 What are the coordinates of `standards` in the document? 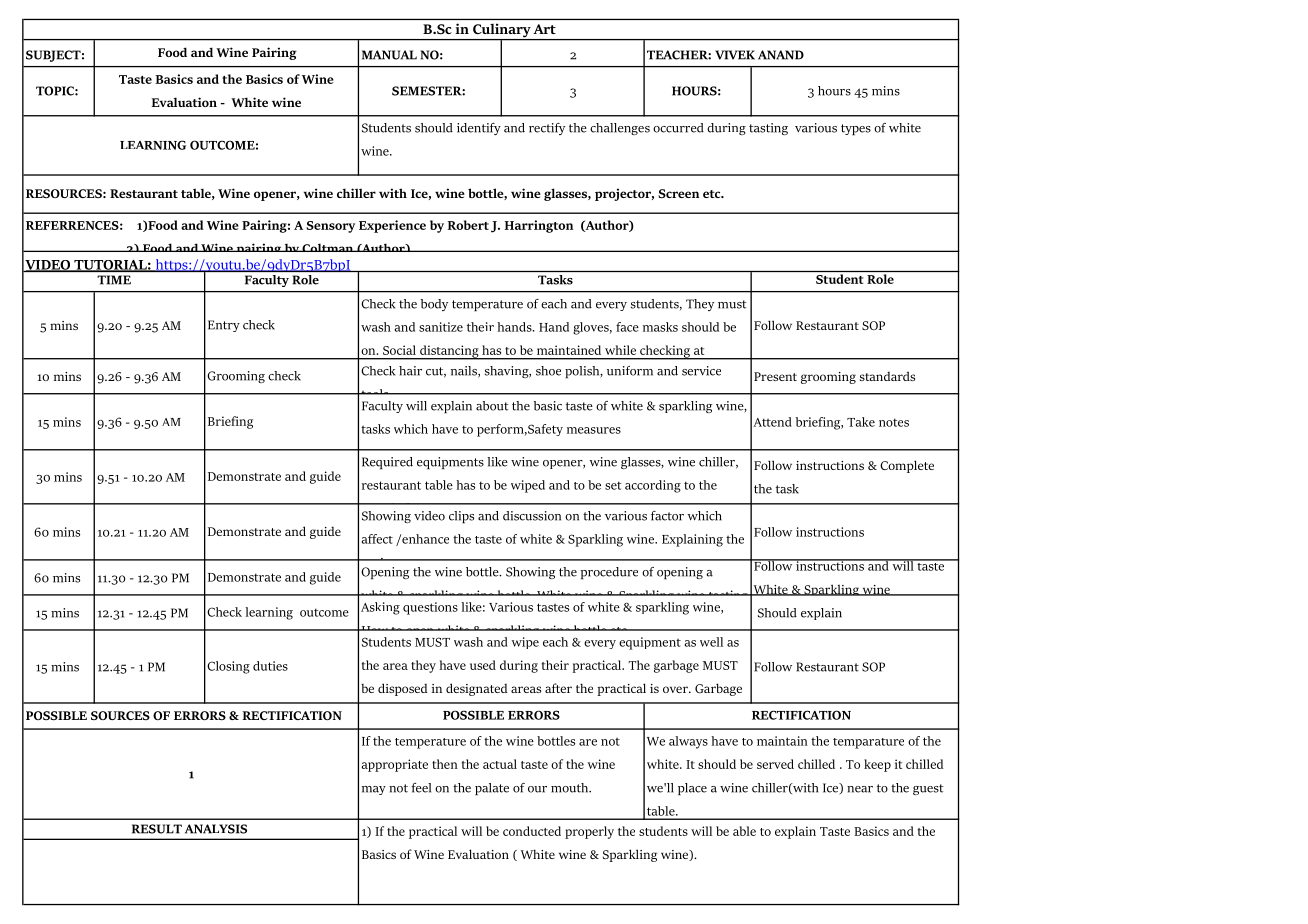 It's located at (887, 376).
